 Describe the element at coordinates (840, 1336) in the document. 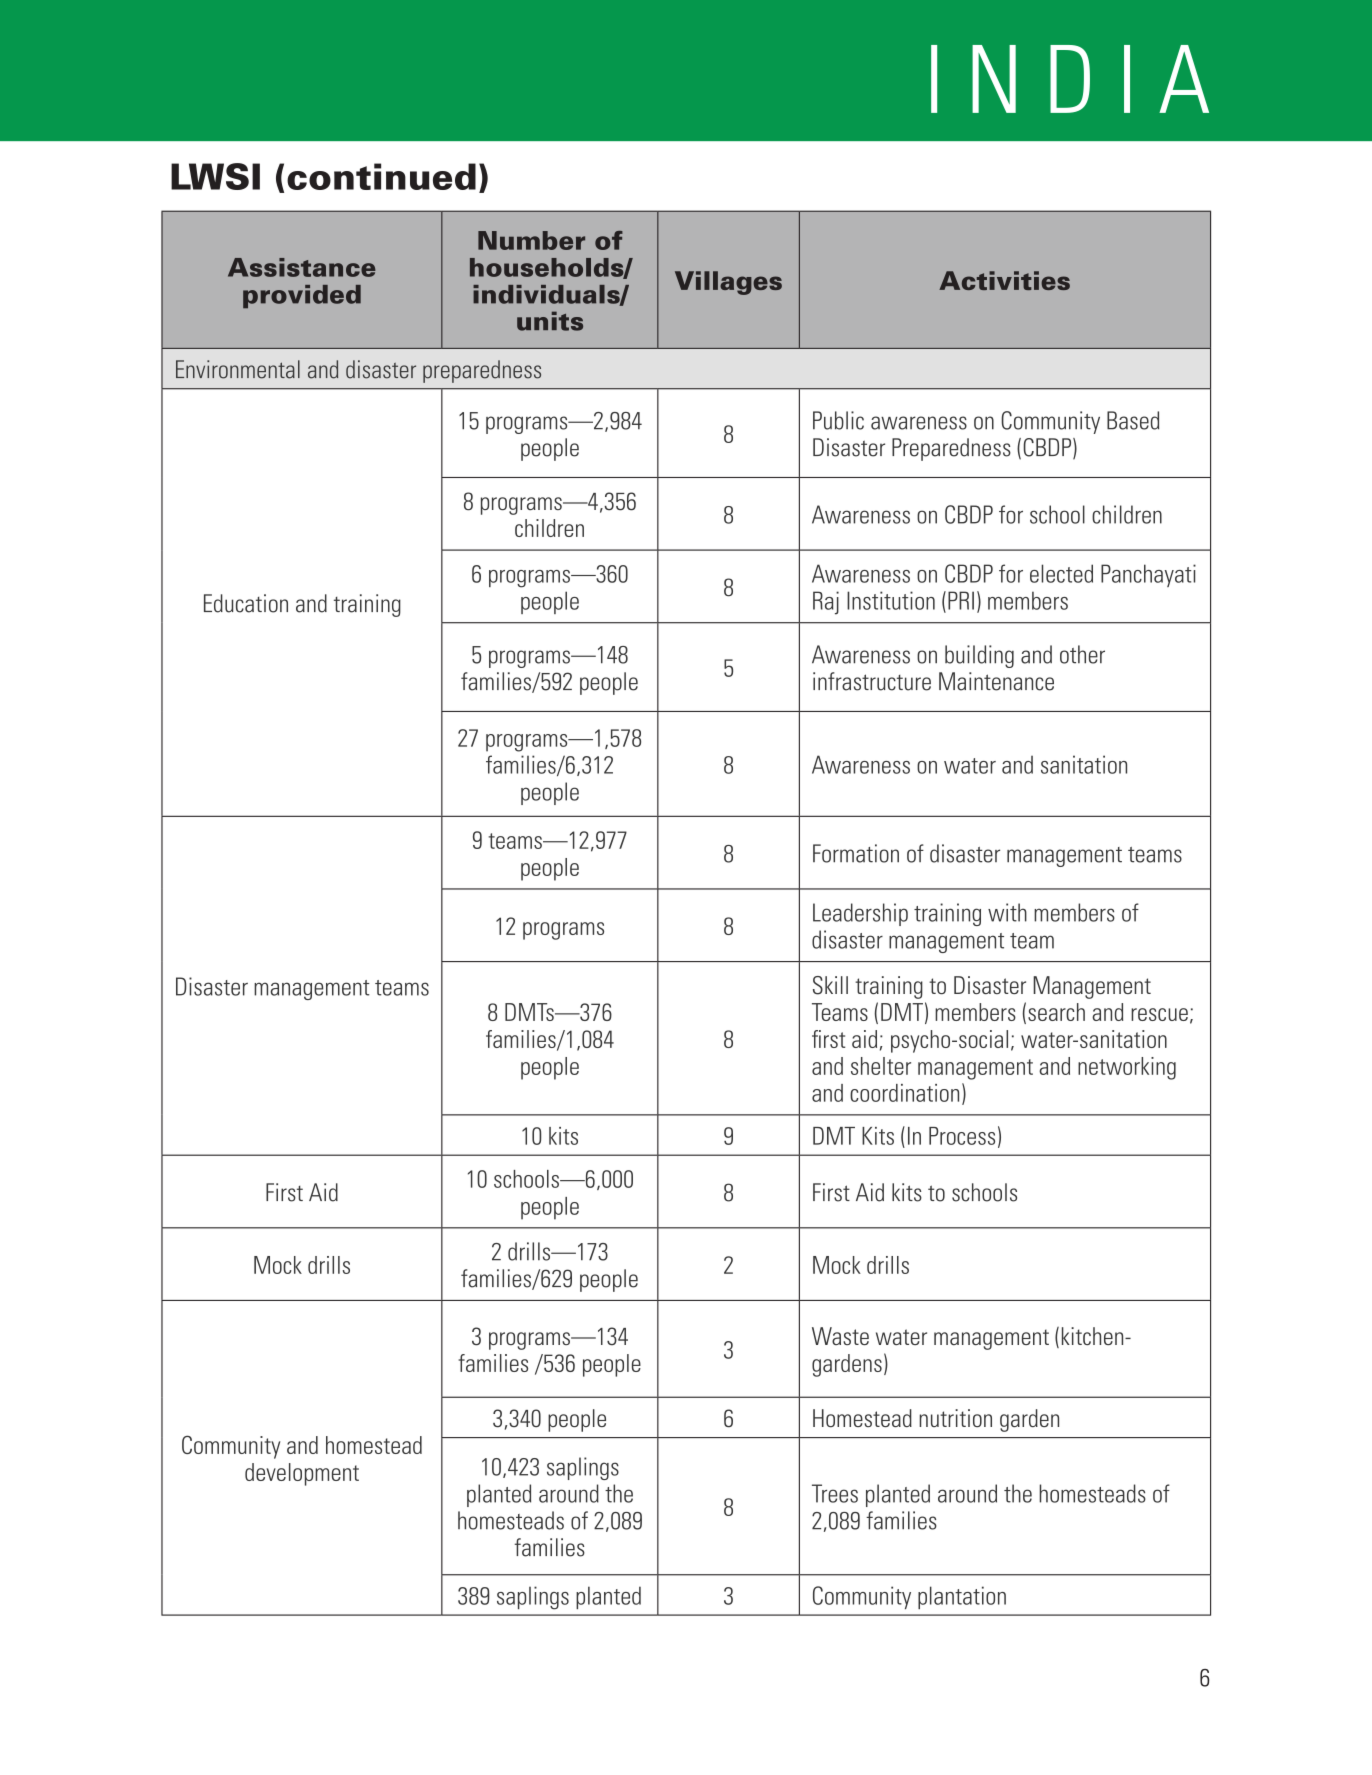

I see `Waste` at that location.
